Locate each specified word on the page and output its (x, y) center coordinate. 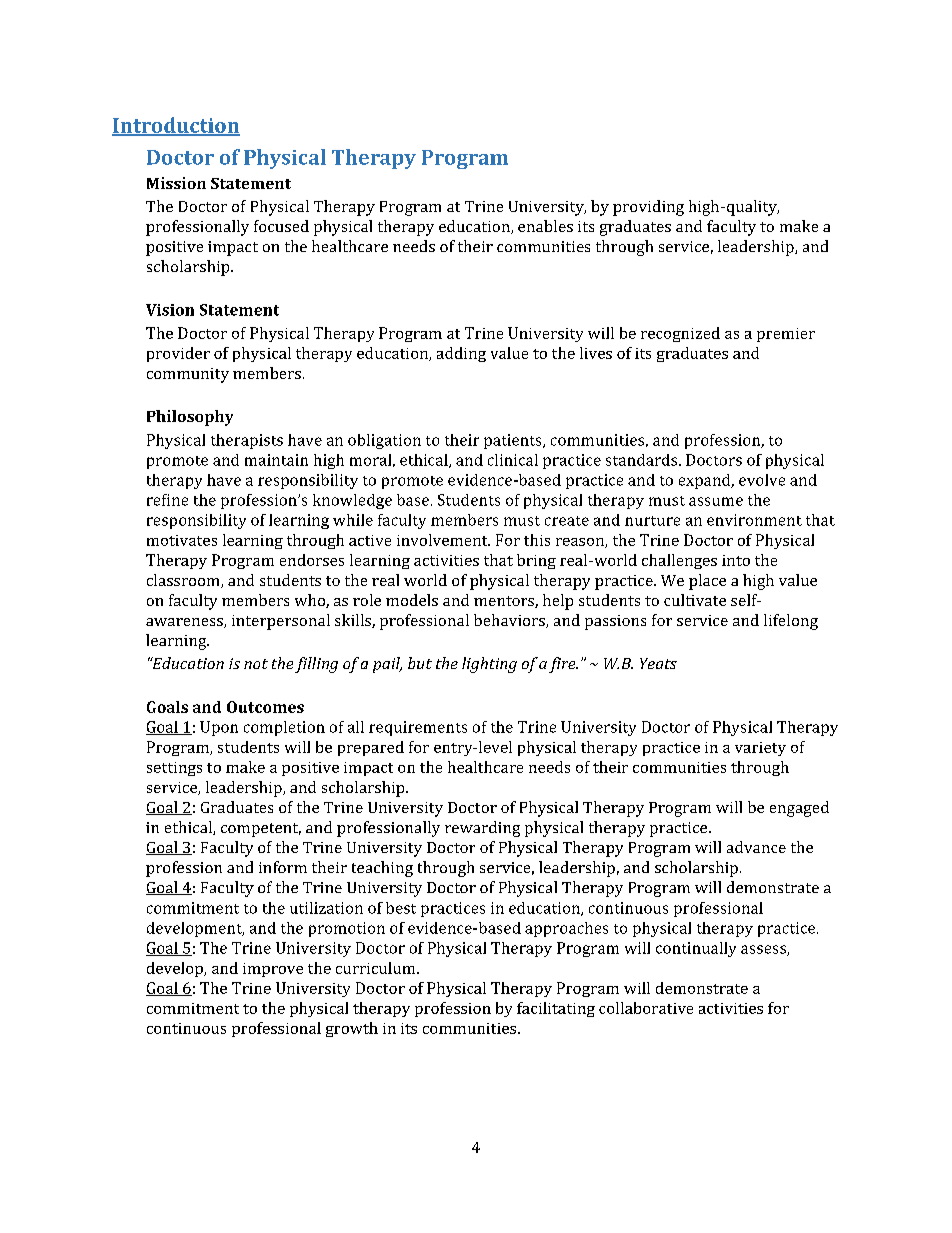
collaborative (646, 1008)
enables (545, 226)
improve (273, 970)
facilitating (556, 1009)
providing (648, 208)
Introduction (176, 126)
